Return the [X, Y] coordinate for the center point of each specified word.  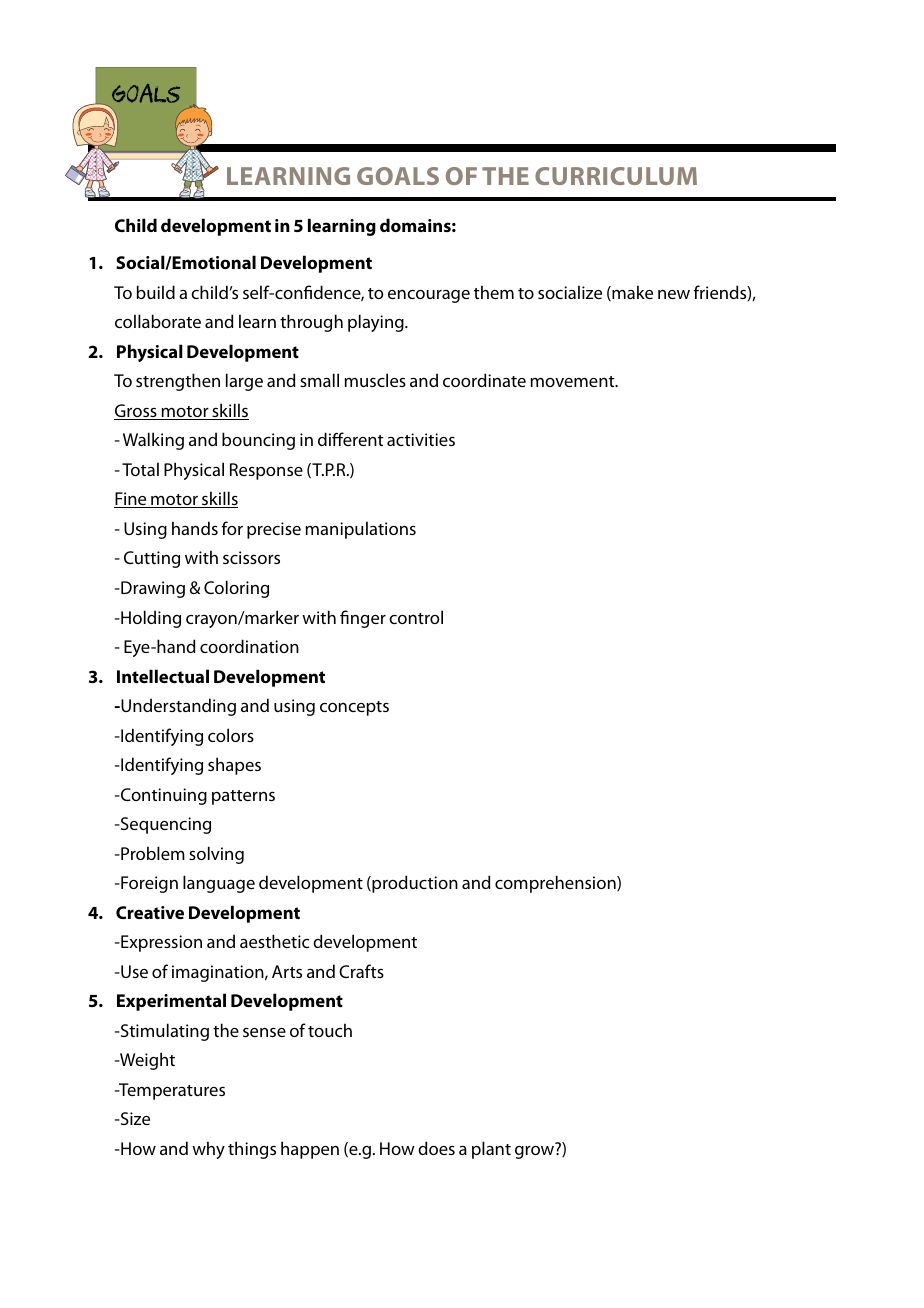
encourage [429, 296]
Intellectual [163, 676]
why [208, 1150]
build [155, 292]
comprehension [556, 884]
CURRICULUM [616, 176]
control [416, 617]
